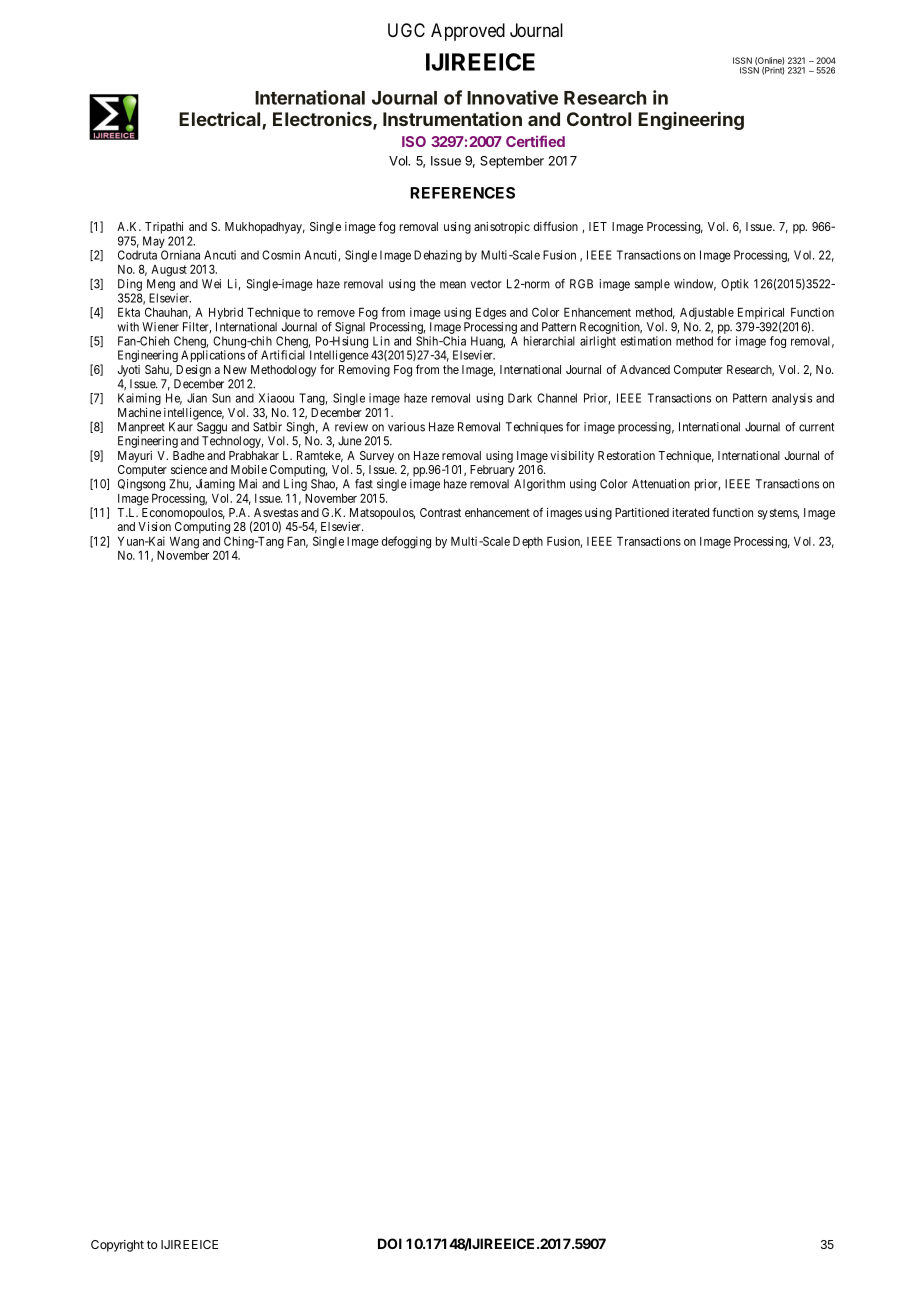 Image resolution: width=924 pixels, height=1308 pixels. I want to click on Approved, so click(468, 32).
